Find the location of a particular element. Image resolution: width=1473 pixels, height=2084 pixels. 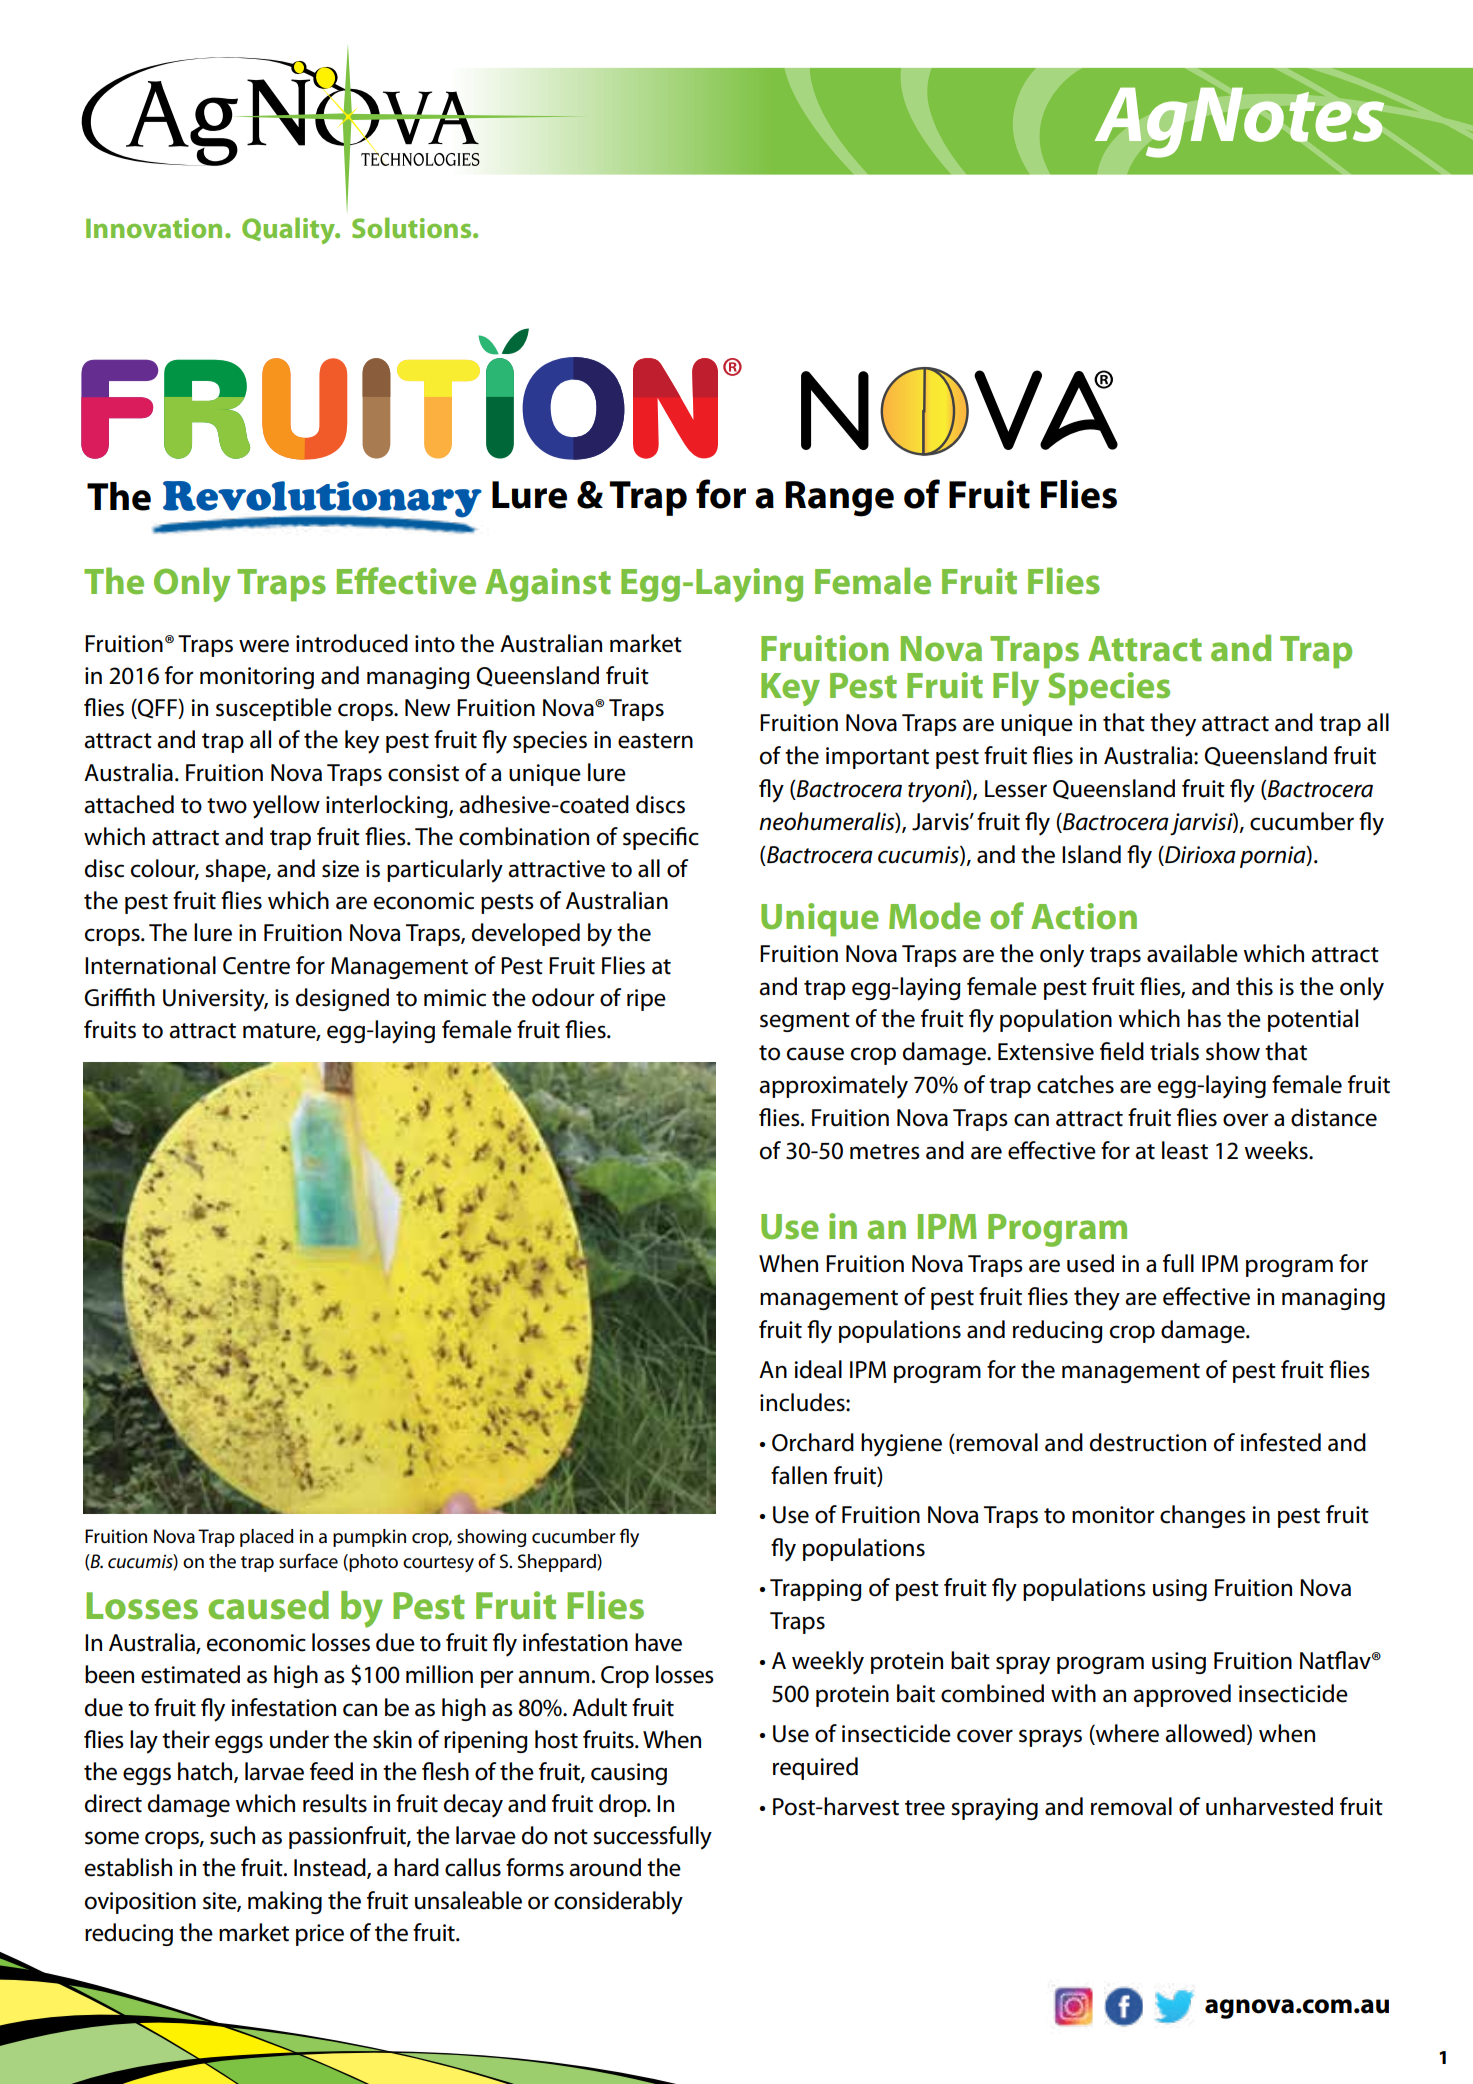

Range is located at coordinates (840, 499).
